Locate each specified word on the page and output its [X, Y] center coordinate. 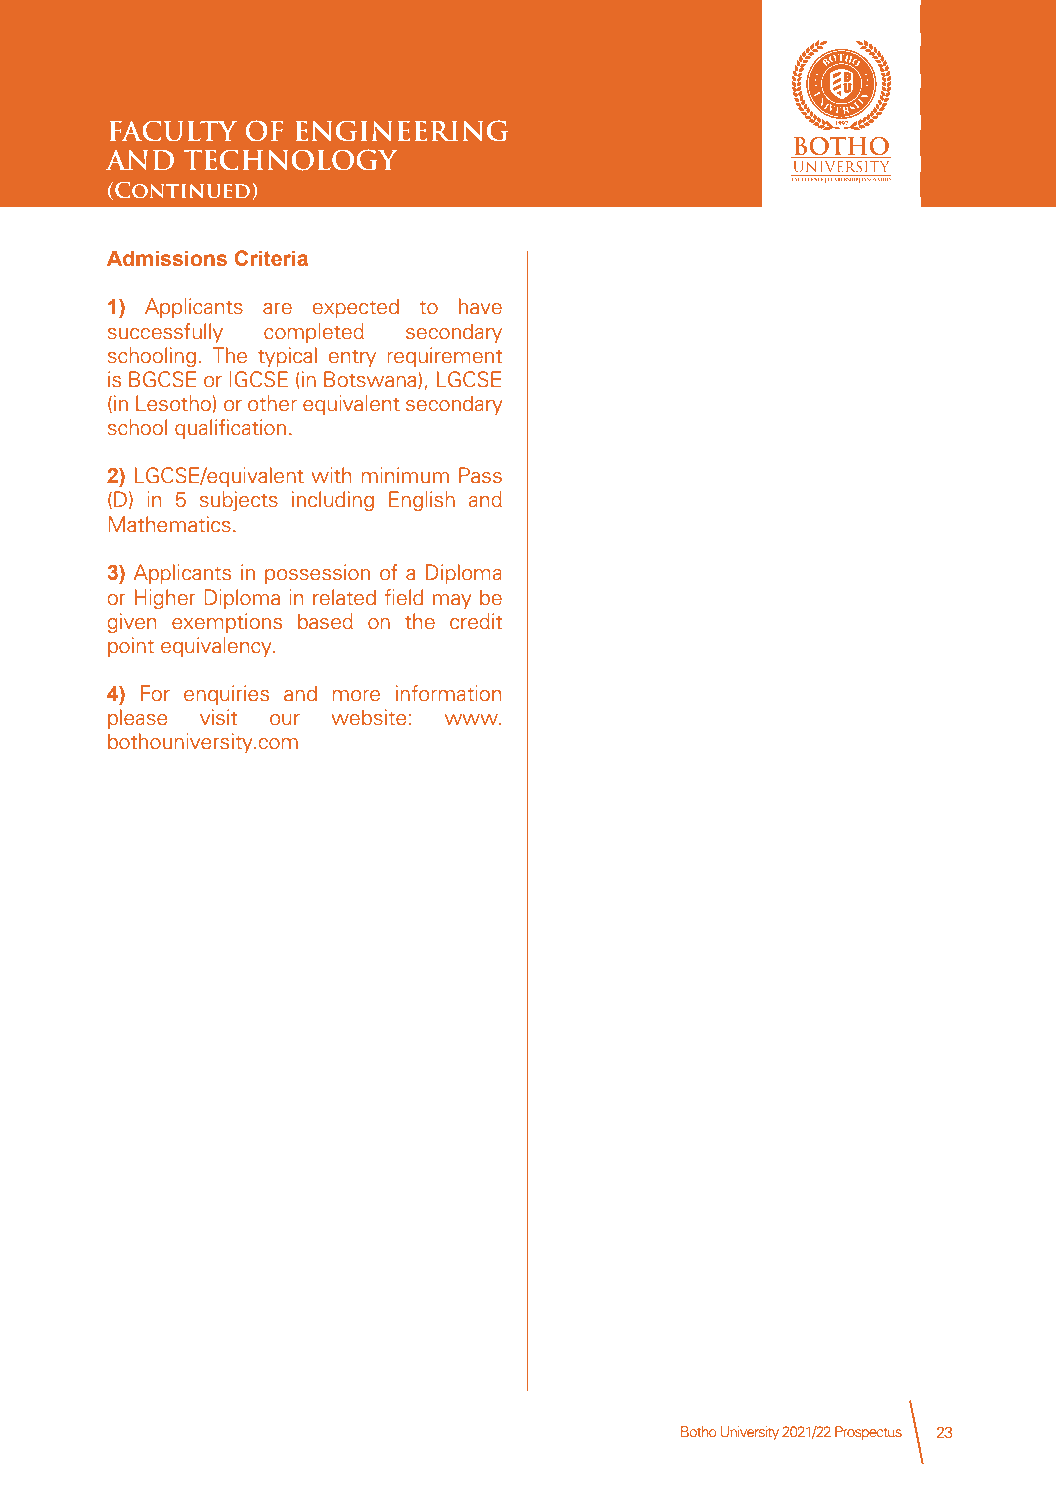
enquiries [227, 695]
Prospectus [868, 1433]
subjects [239, 501]
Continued [184, 190]
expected [356, 308]
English [422, 501]
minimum [405, 475]
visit [219, 717]
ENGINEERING [401, 131]
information [449, 693]
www [472, 719]
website [369, 717]
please [138, 719]
